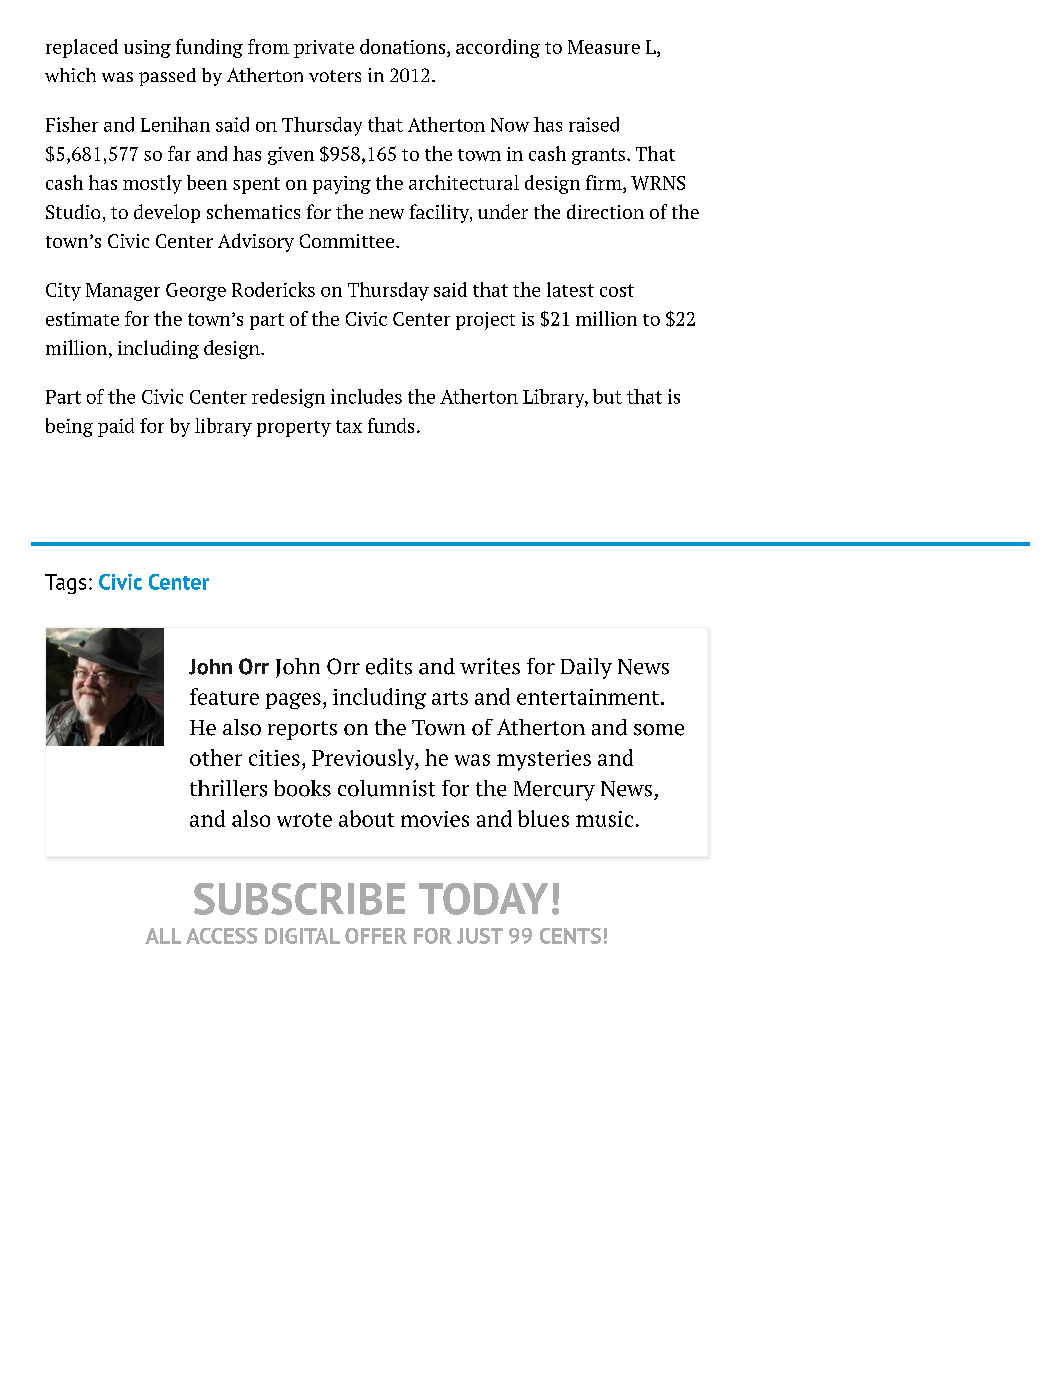 The image size is (1061, 1374). What do you see at coordinates (116, 427) in the page?
I see `paid` at bounding box center [116, 427].
